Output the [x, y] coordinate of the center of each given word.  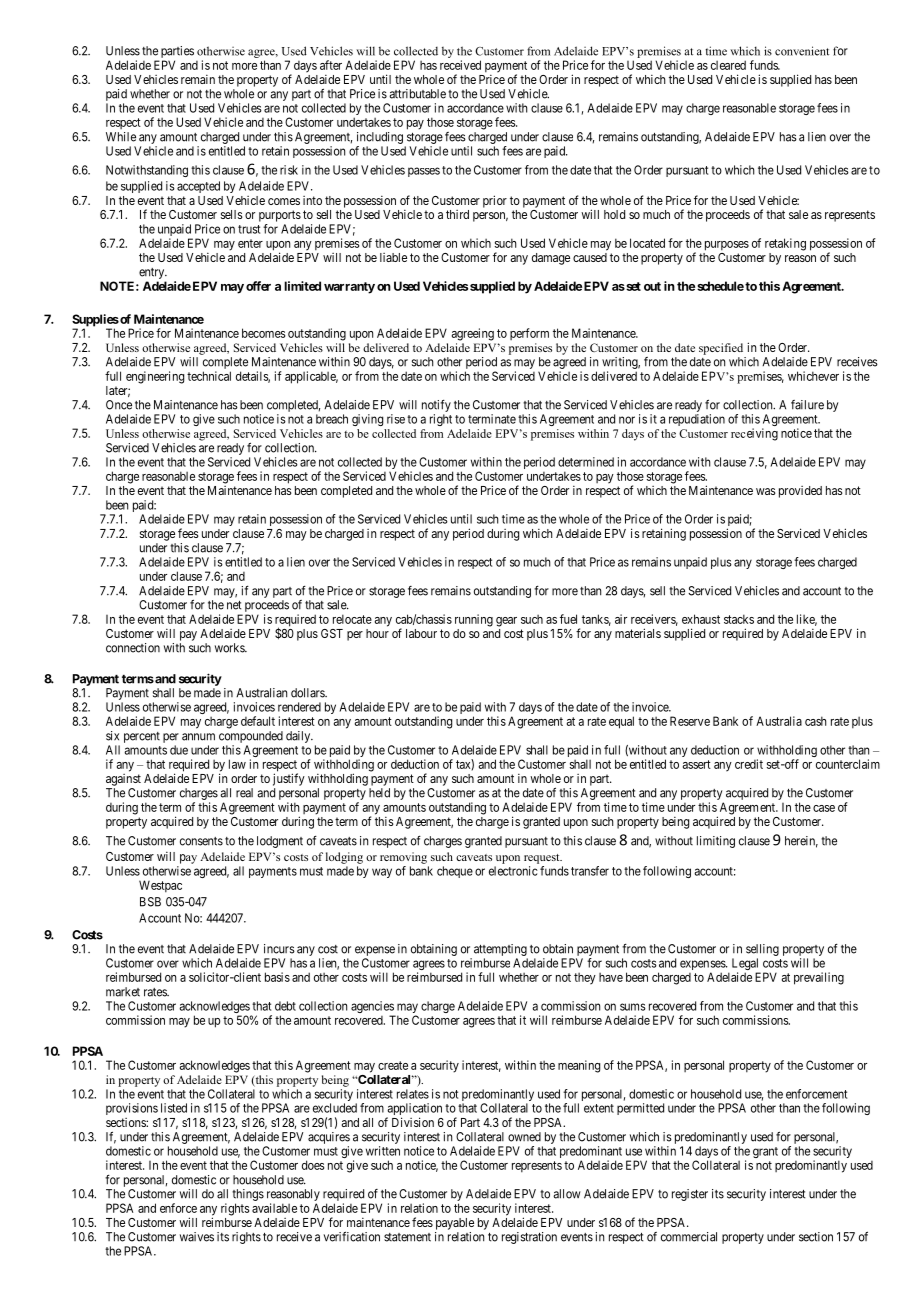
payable [455, 1224]
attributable [417, 94]
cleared [728, 65]
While [121, 137]
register [690, 1195]
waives [197, 1237]
